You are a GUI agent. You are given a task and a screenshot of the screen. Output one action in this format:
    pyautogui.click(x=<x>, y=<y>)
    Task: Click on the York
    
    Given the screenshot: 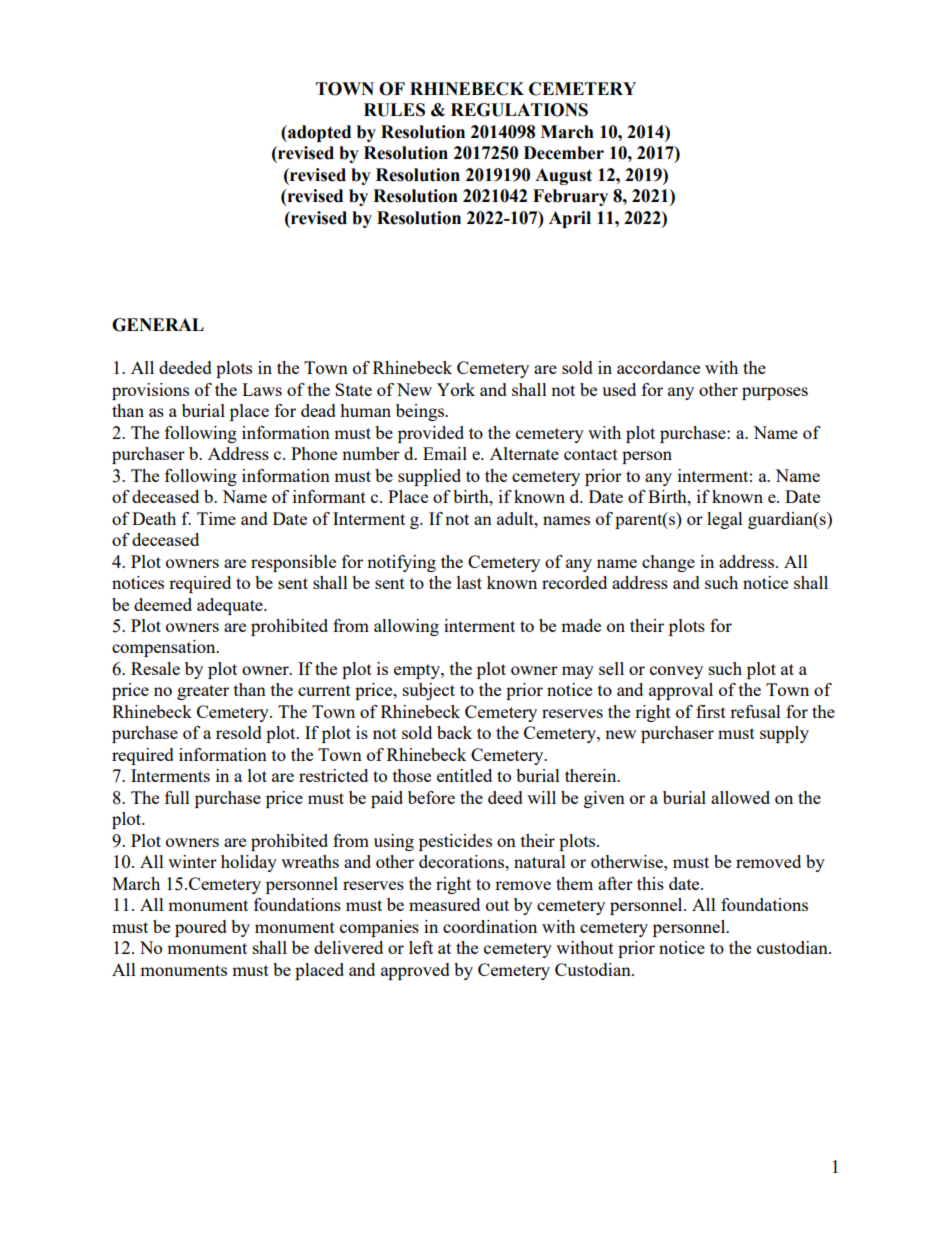 What is the action you would take?
    pyautogui.click(x=456, y=389)
